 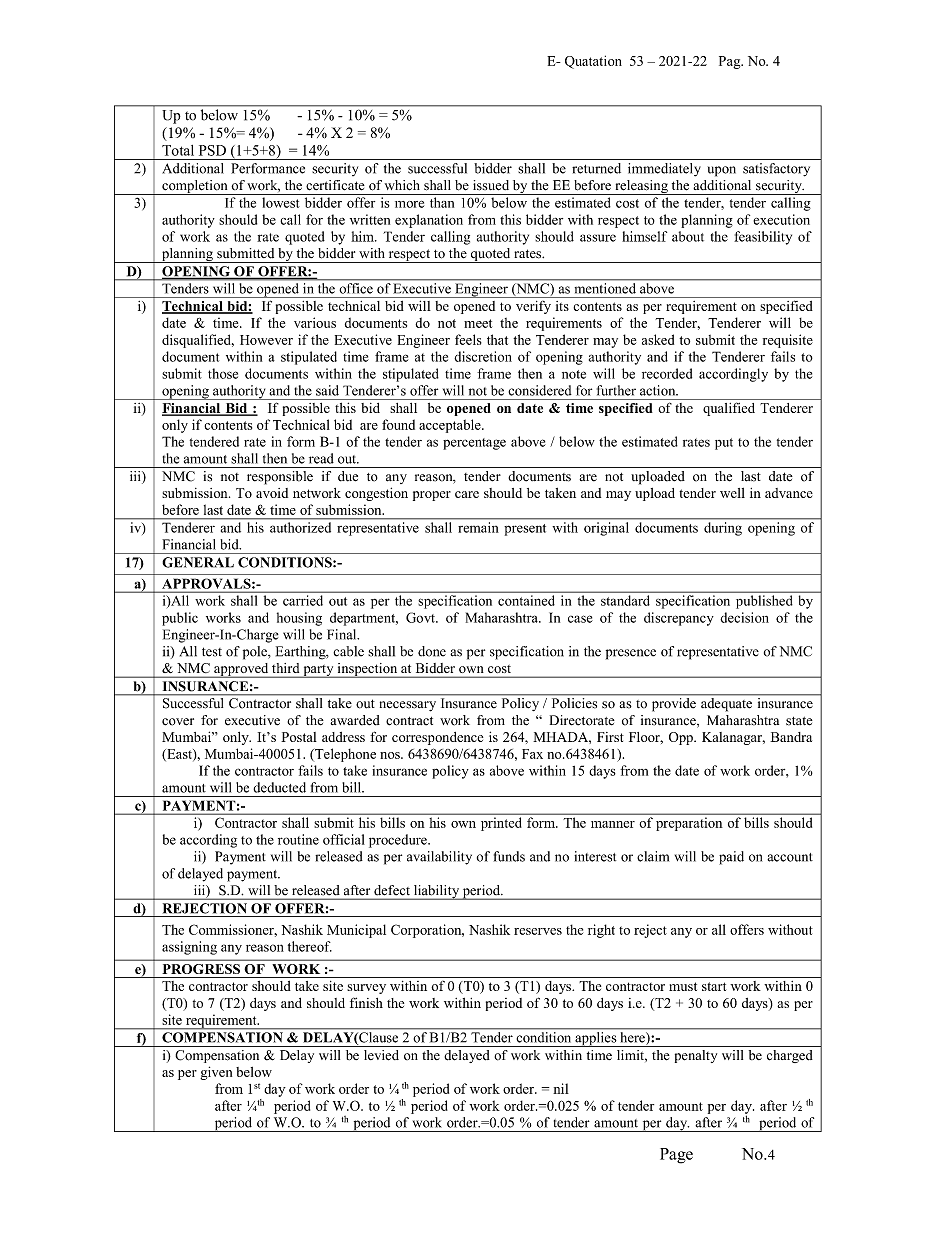 I want to click on given, so click(x=216, y=1073).
